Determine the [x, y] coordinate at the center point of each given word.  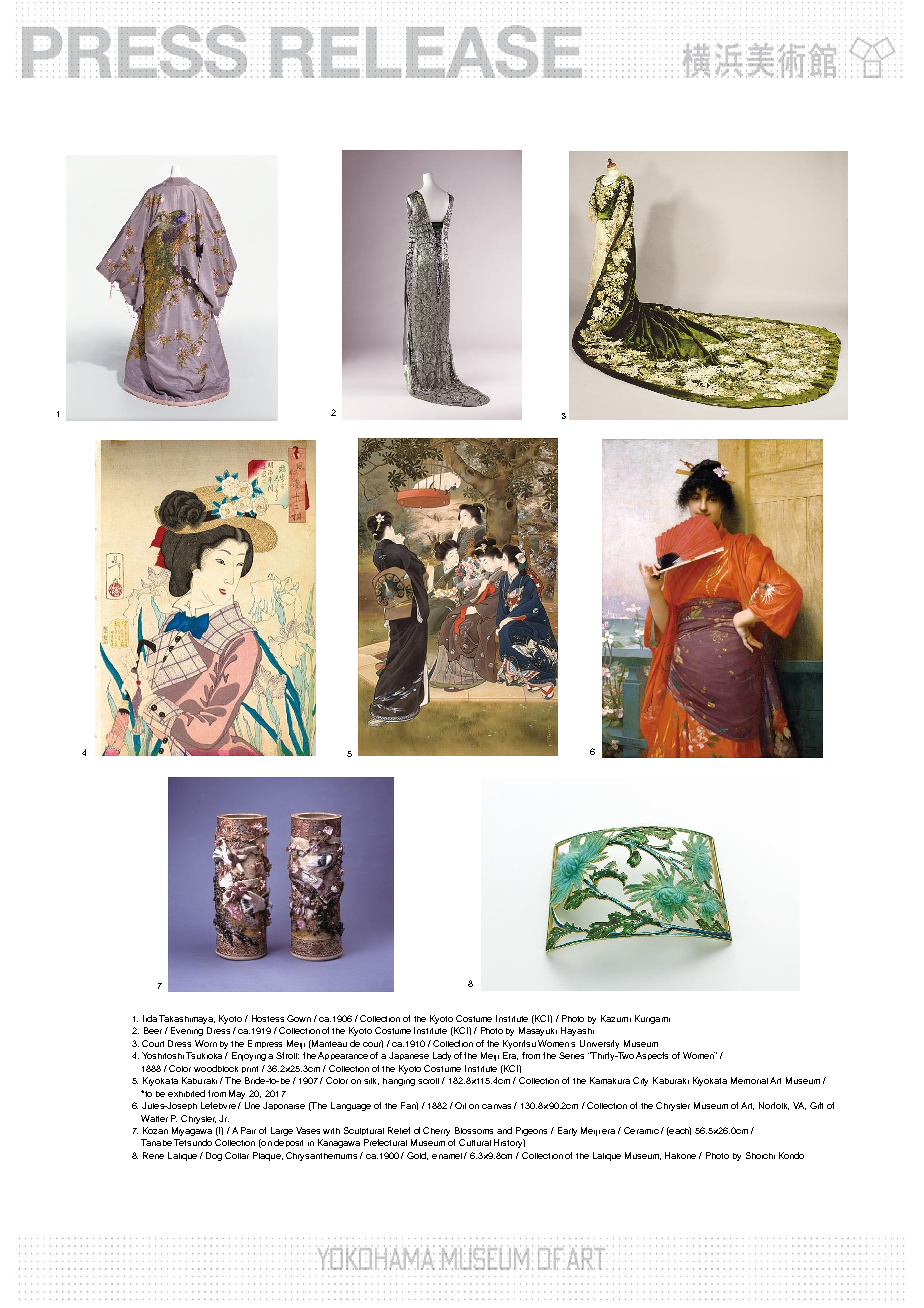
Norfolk [774, 1106]
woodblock [216, 1068]
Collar [237, 1155]
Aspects [652, 1056]
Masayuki [538, 1031]
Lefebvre [218, 1105]
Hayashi [577, 1031]
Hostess [268, 1018]
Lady [442, 1056]
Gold [417, 1156]
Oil [460, 1105]
